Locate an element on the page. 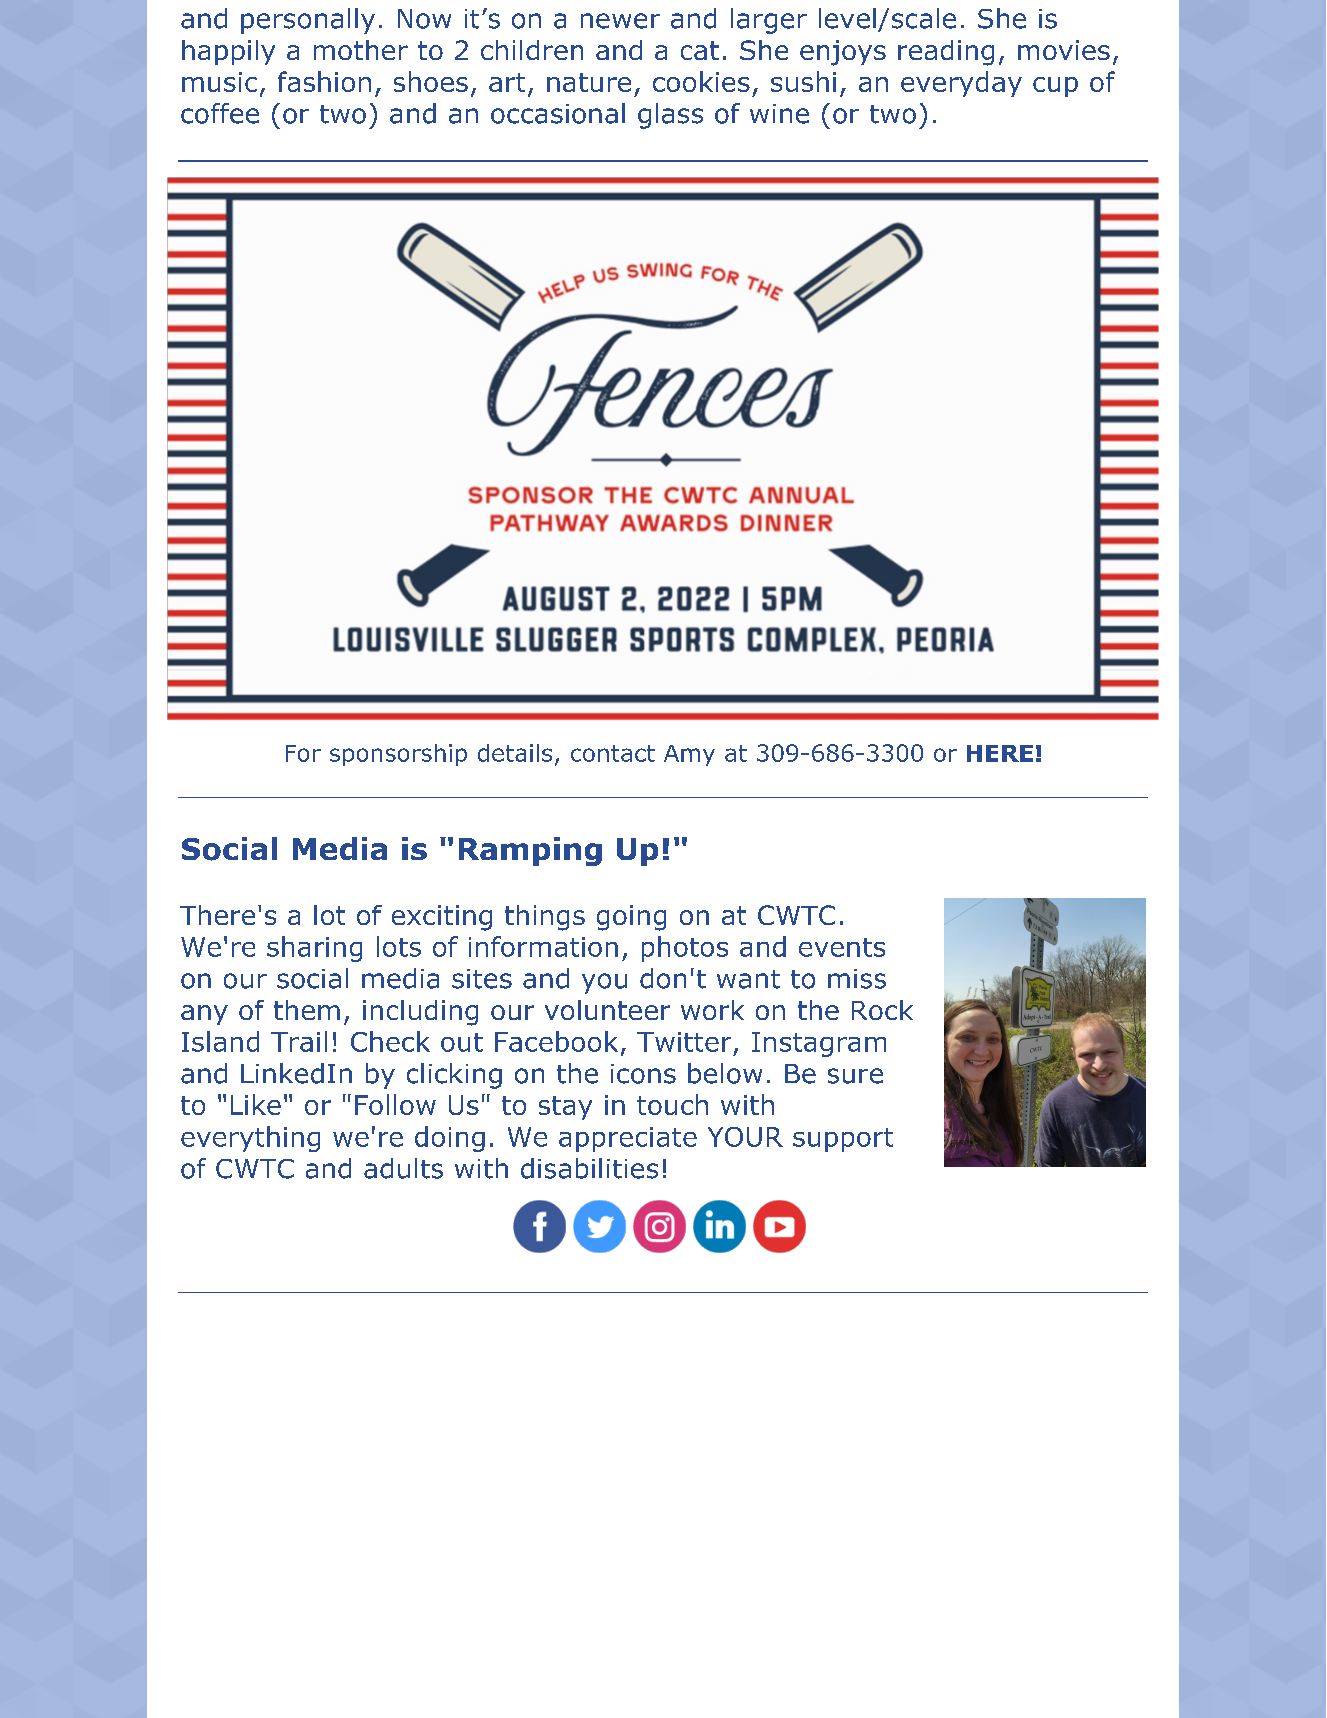 The height and width of the image is (1718, 1327). Amy is located at coordinates (689, 755).
